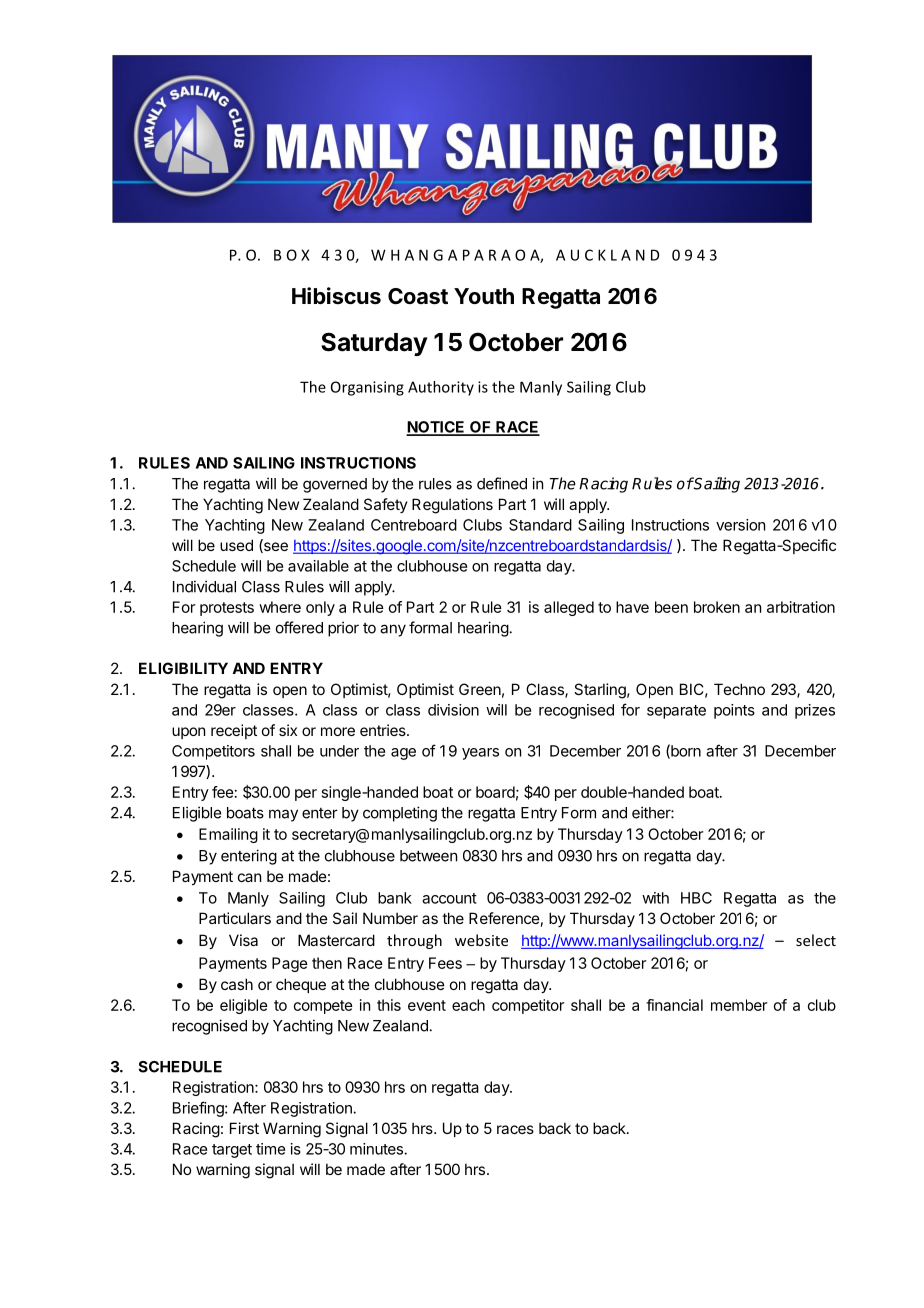  I want to click on HBC, so click(696, 898).
